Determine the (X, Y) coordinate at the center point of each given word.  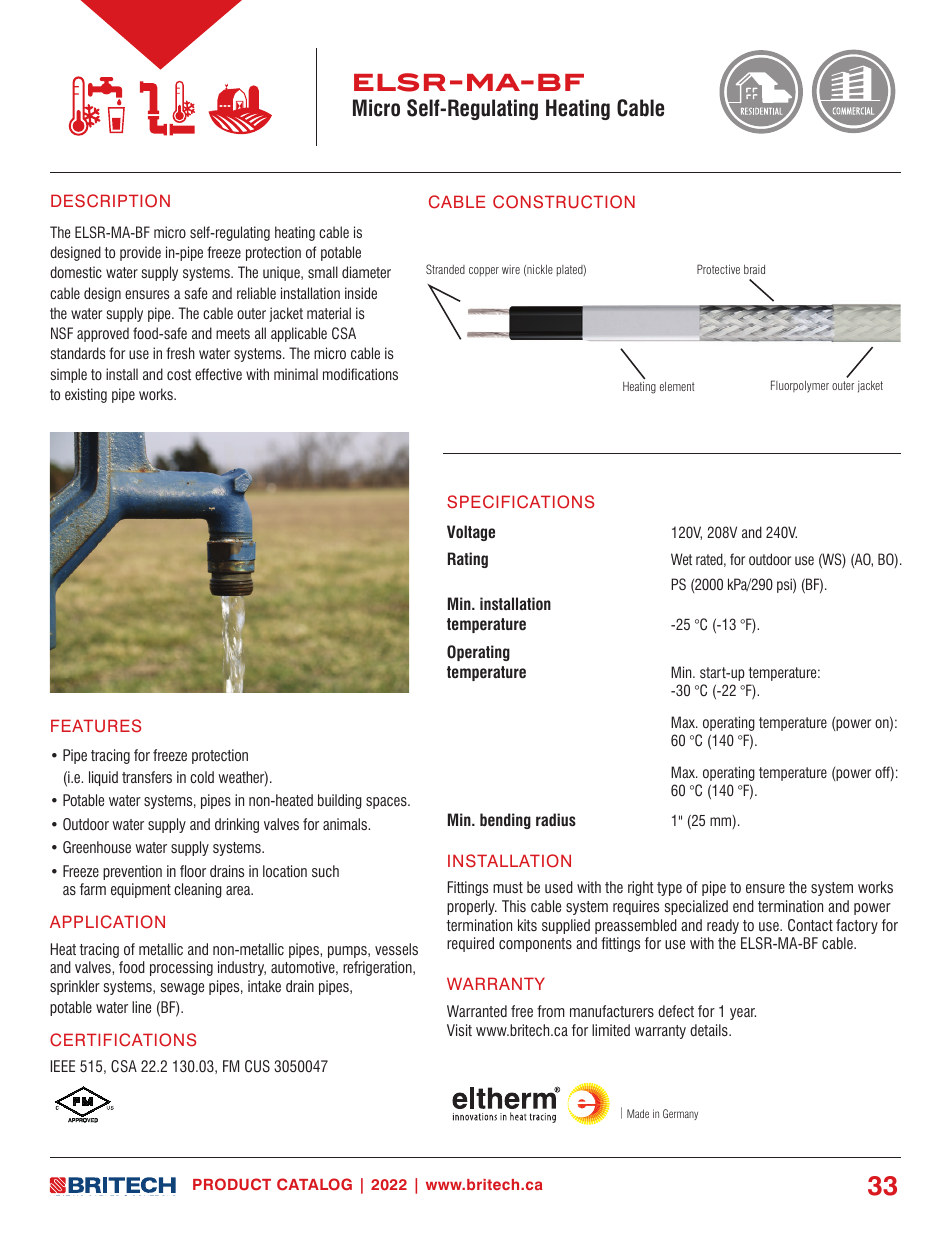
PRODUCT (232, 1184)
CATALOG (314, 1184)
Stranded (445, 269)
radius (556, 819)
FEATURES (96, 726)
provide (140, 253)
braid (754, 269)
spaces (387, 803)
